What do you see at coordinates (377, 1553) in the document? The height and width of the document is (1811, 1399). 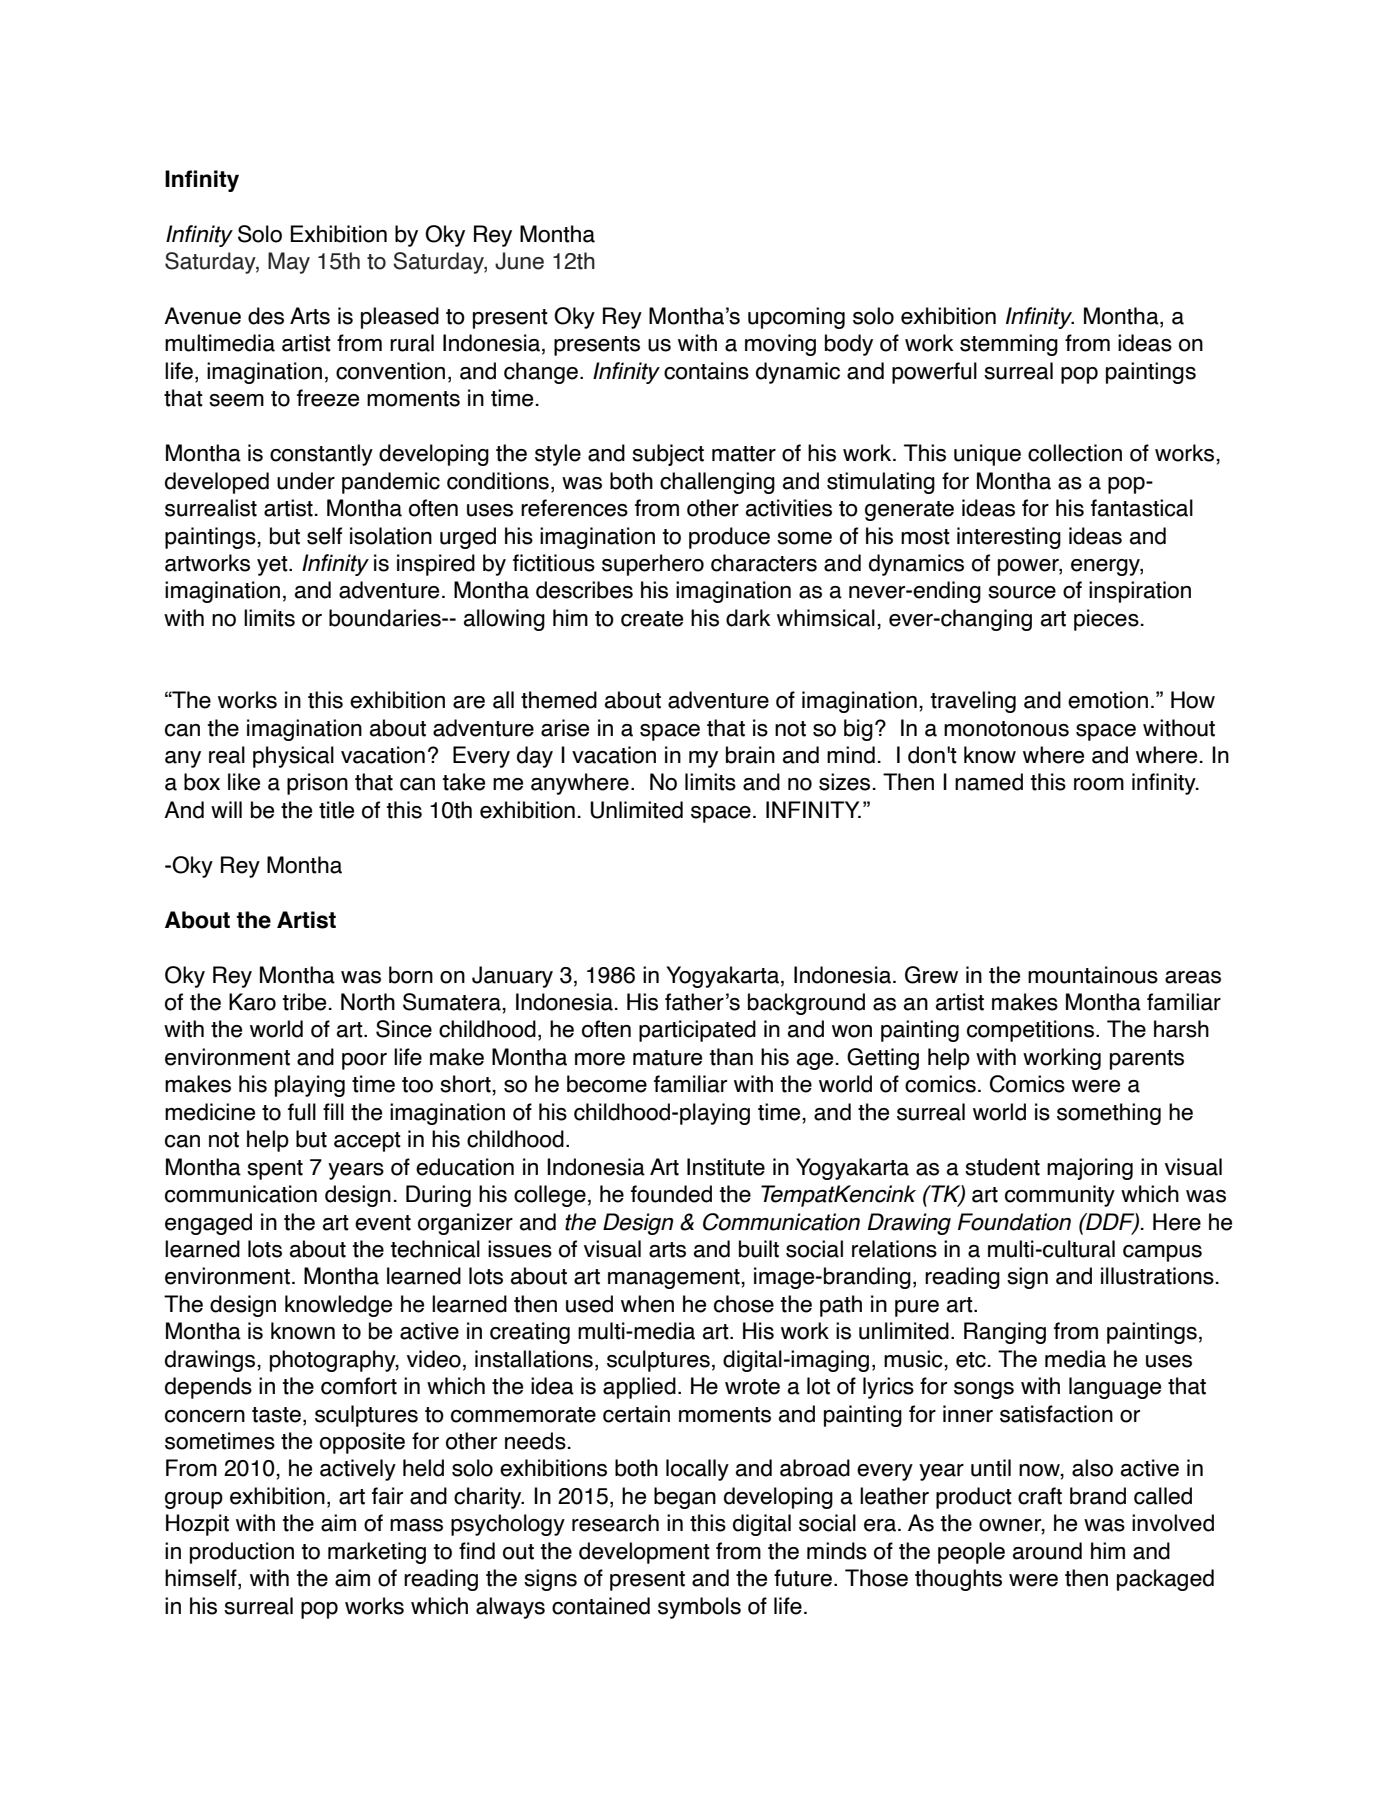 I see `marketing` at bounding box center [377, 1553].
